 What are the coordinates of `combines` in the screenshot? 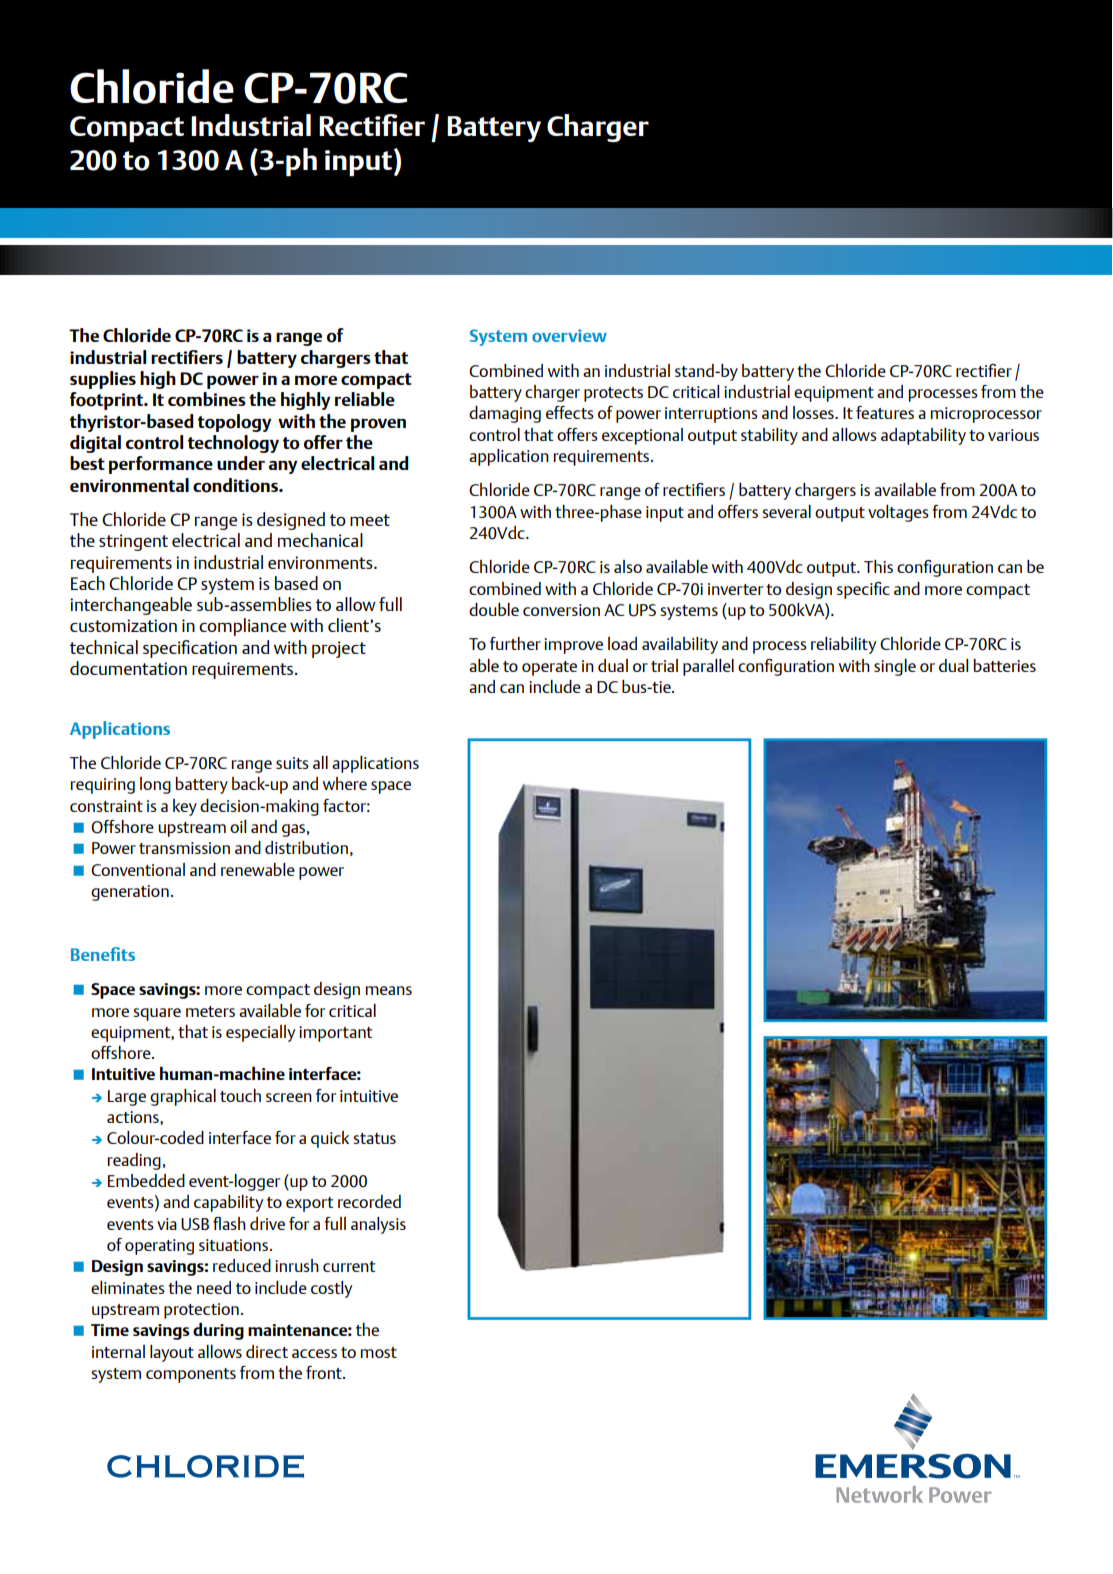 It's located at (207, 399).
